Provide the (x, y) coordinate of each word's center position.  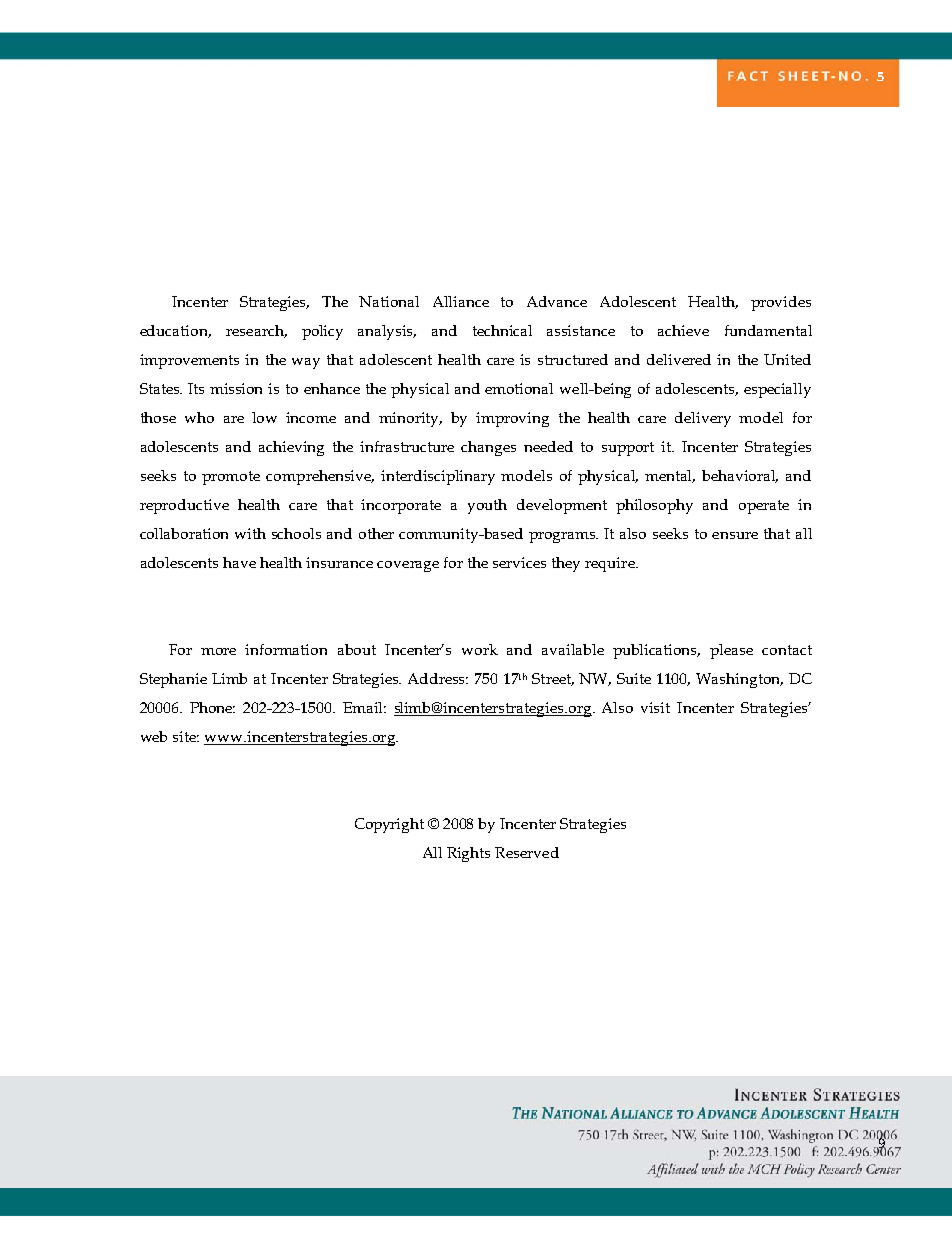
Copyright (389, 825)
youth (487, 506)
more (218, 651)
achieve (683, 330)
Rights (468, 854)
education (175, 331)
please (731, 651)
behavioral (740, 476)
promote (231, 478)
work (480, 649)
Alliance (461, 301)
